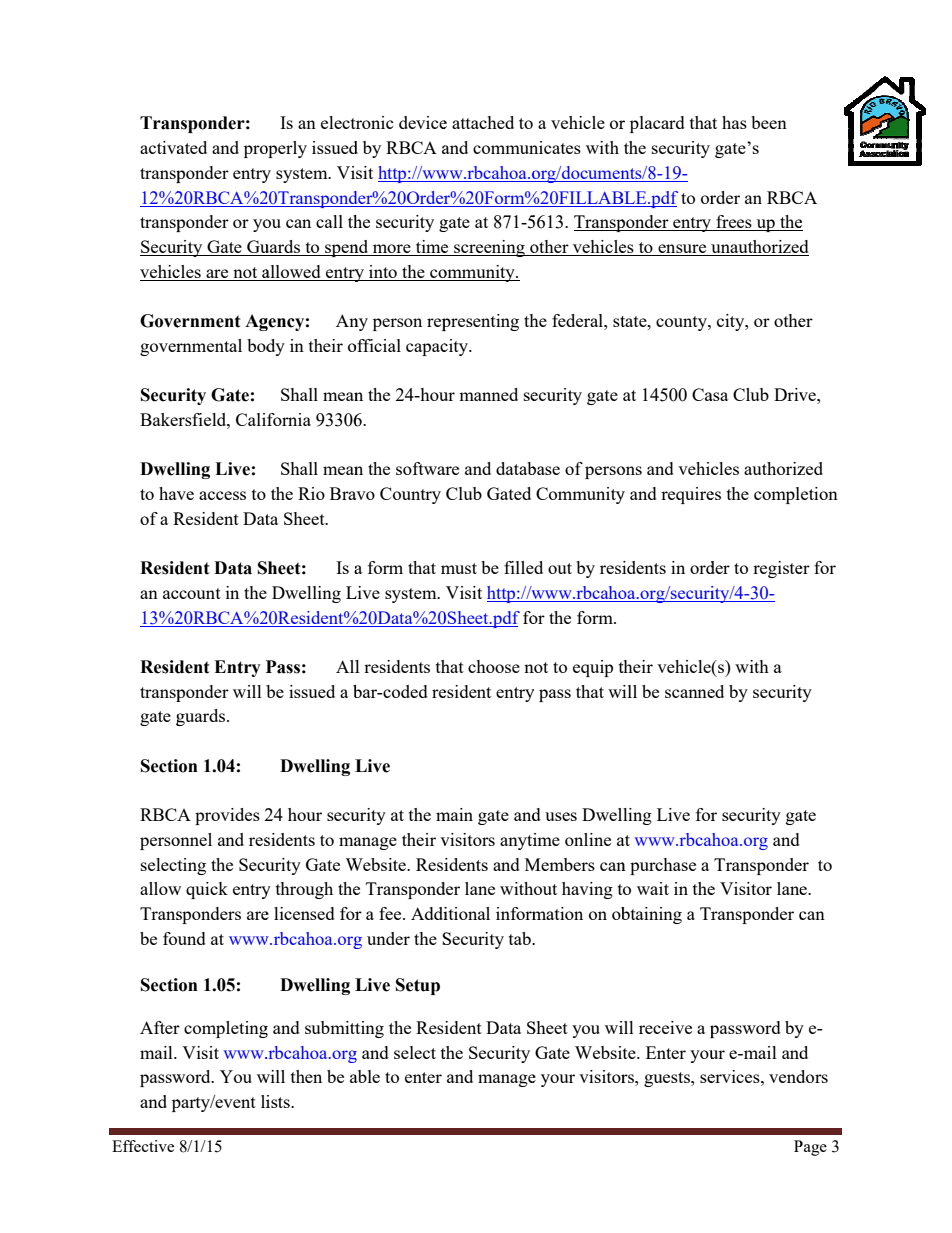  Describe the element at coordinates (222, 495) in the screenshot. I see `access` at that location.
